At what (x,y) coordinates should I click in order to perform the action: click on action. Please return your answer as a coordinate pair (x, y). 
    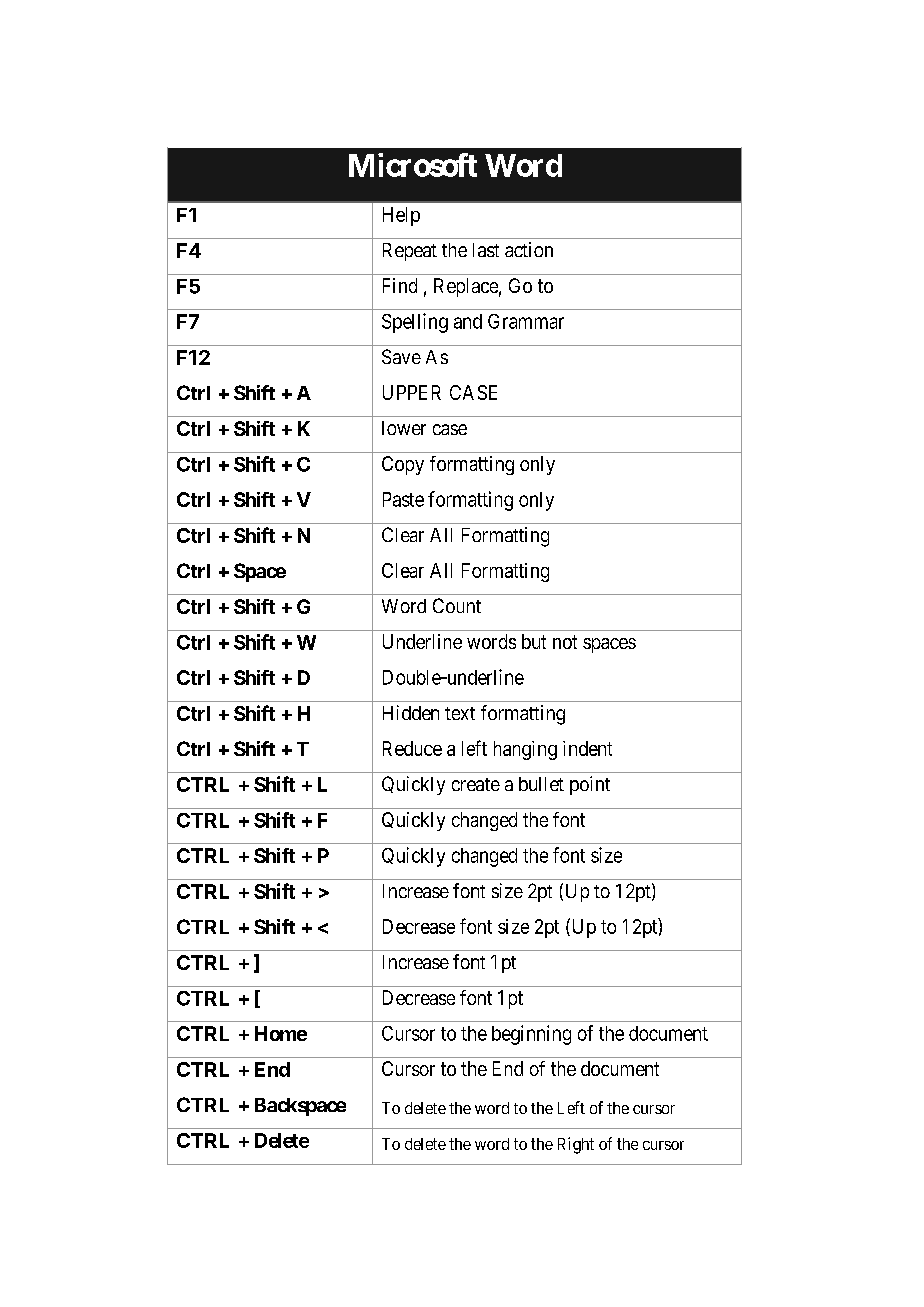
    Looking at the image, I should click on (529, 249).
